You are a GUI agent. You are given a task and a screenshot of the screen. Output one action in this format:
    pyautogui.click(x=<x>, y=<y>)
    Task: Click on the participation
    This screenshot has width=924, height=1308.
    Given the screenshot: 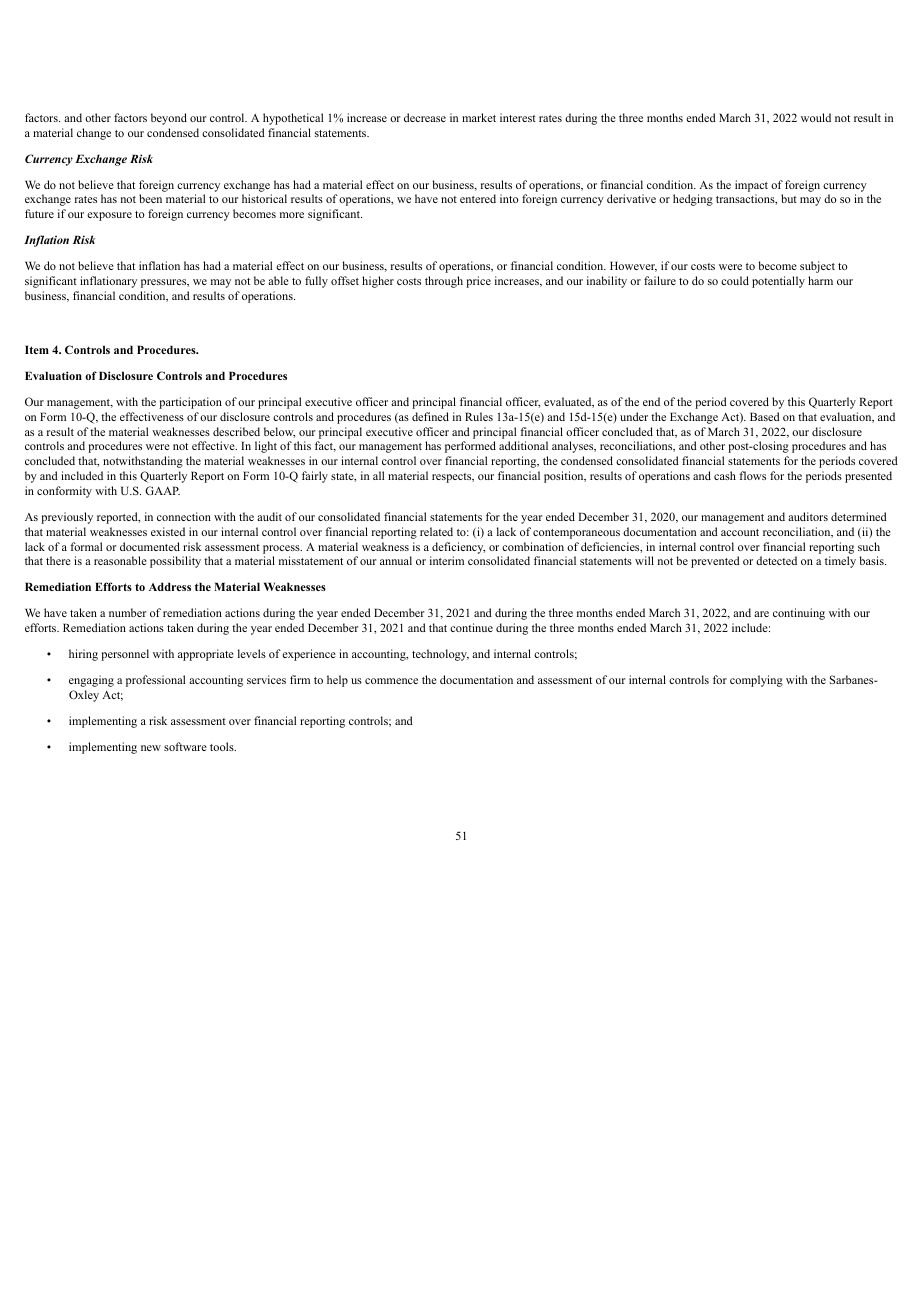 What is the action you would take?
    pyautogui.click(x=190, y=403)
